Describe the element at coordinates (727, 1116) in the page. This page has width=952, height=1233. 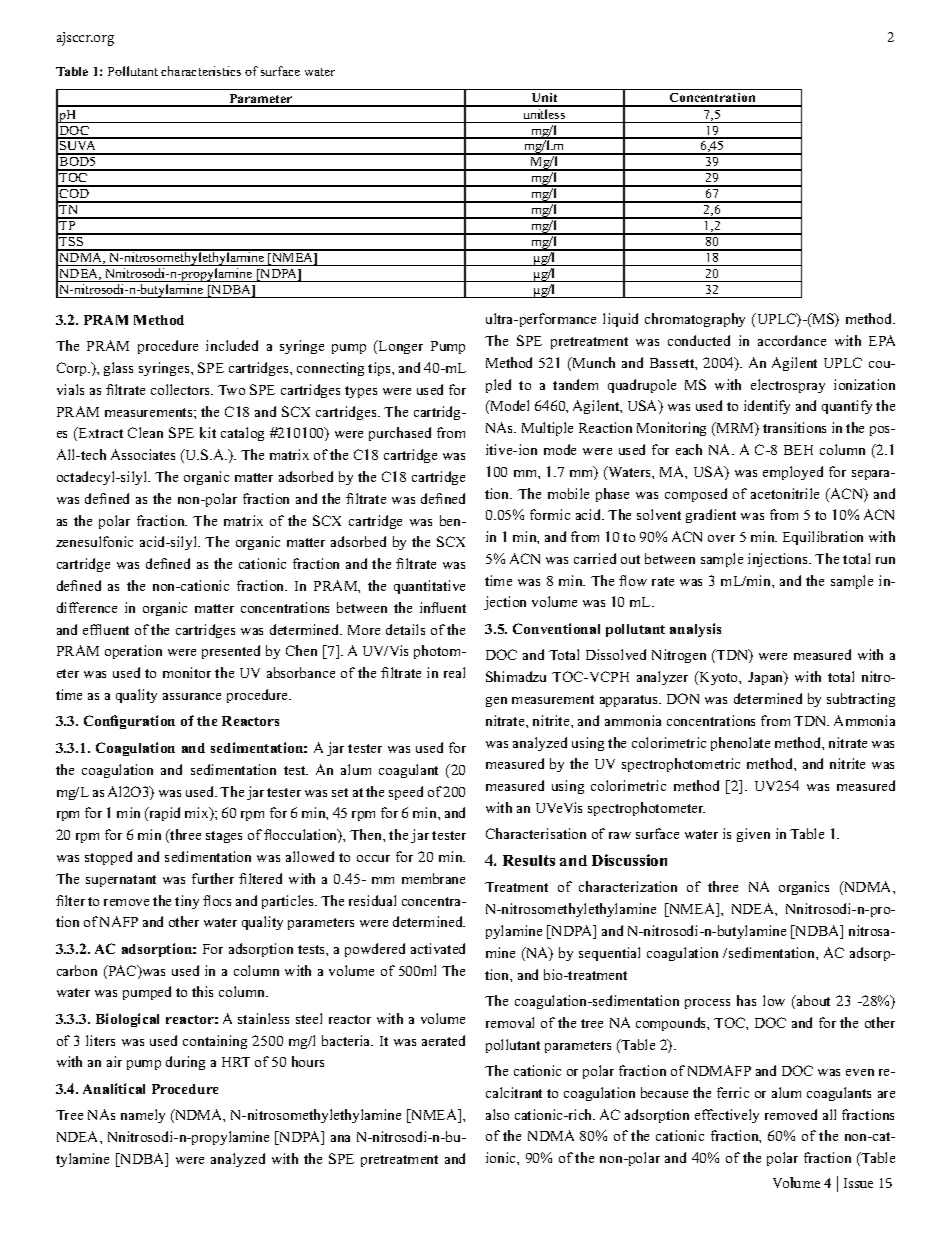
I see `effectively` at that location.
